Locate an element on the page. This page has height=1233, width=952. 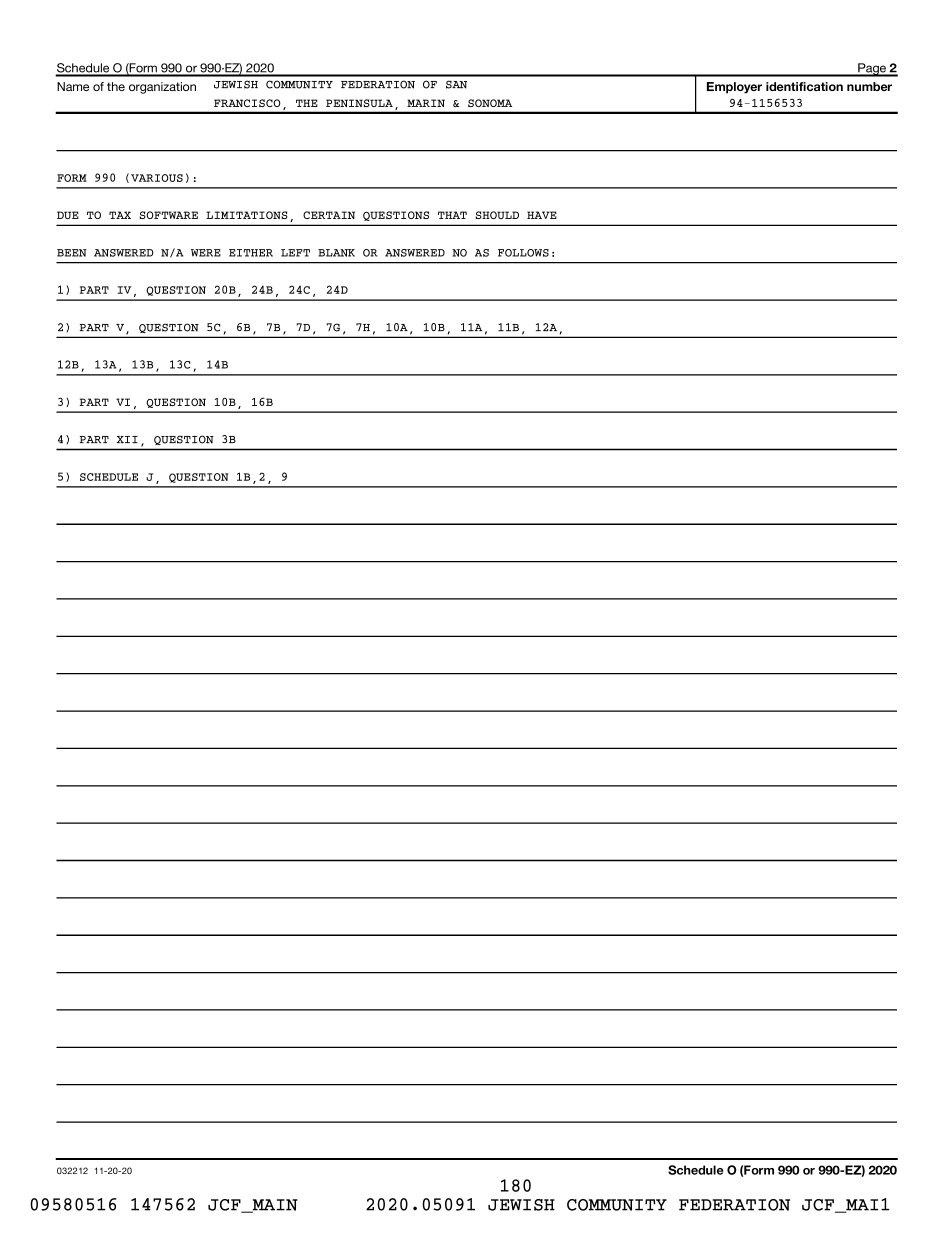
EITHER is located at coordinates (251, 253).
